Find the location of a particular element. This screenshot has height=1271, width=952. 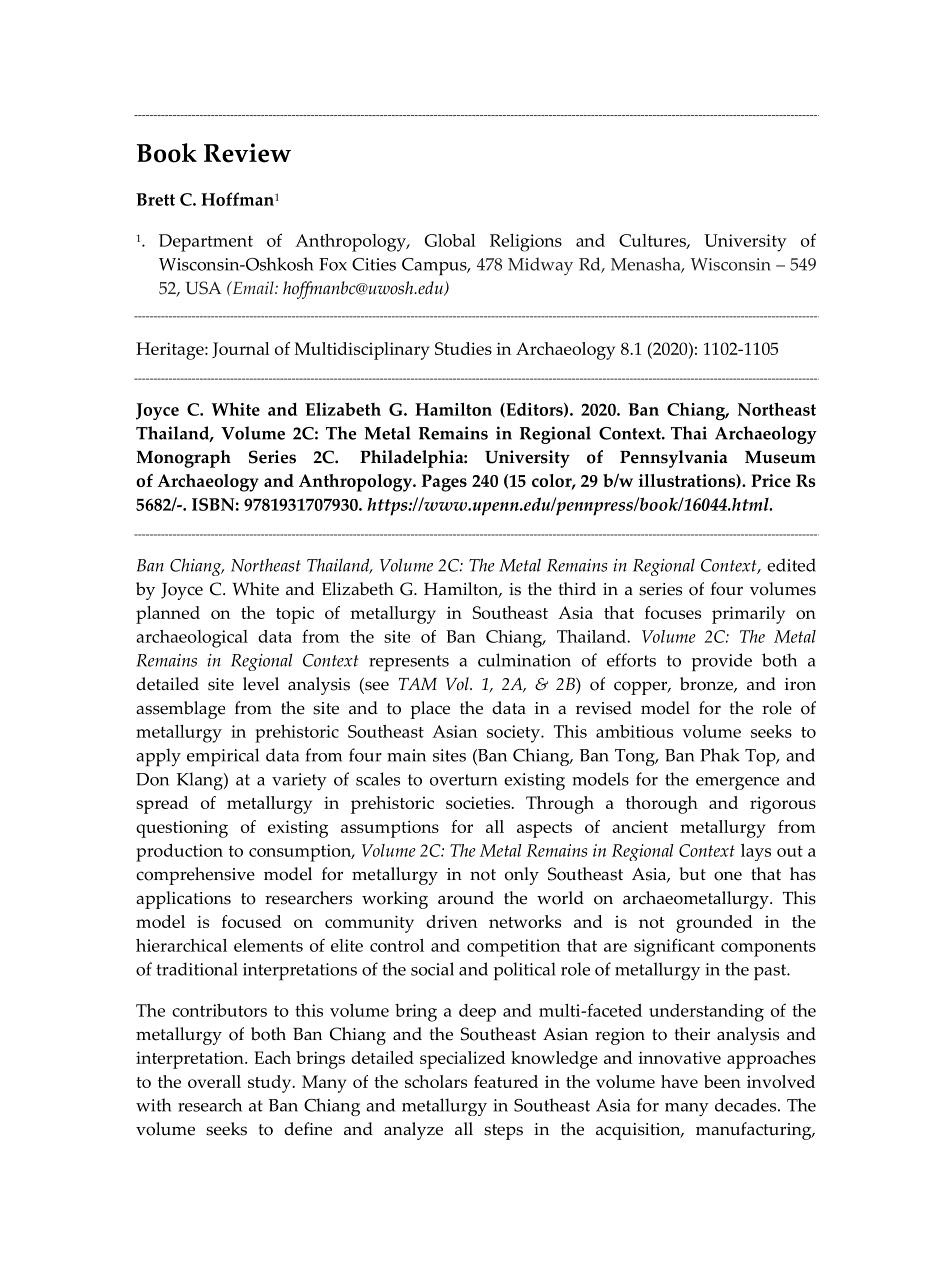

Monograph is located at coordinates (183, 459).
